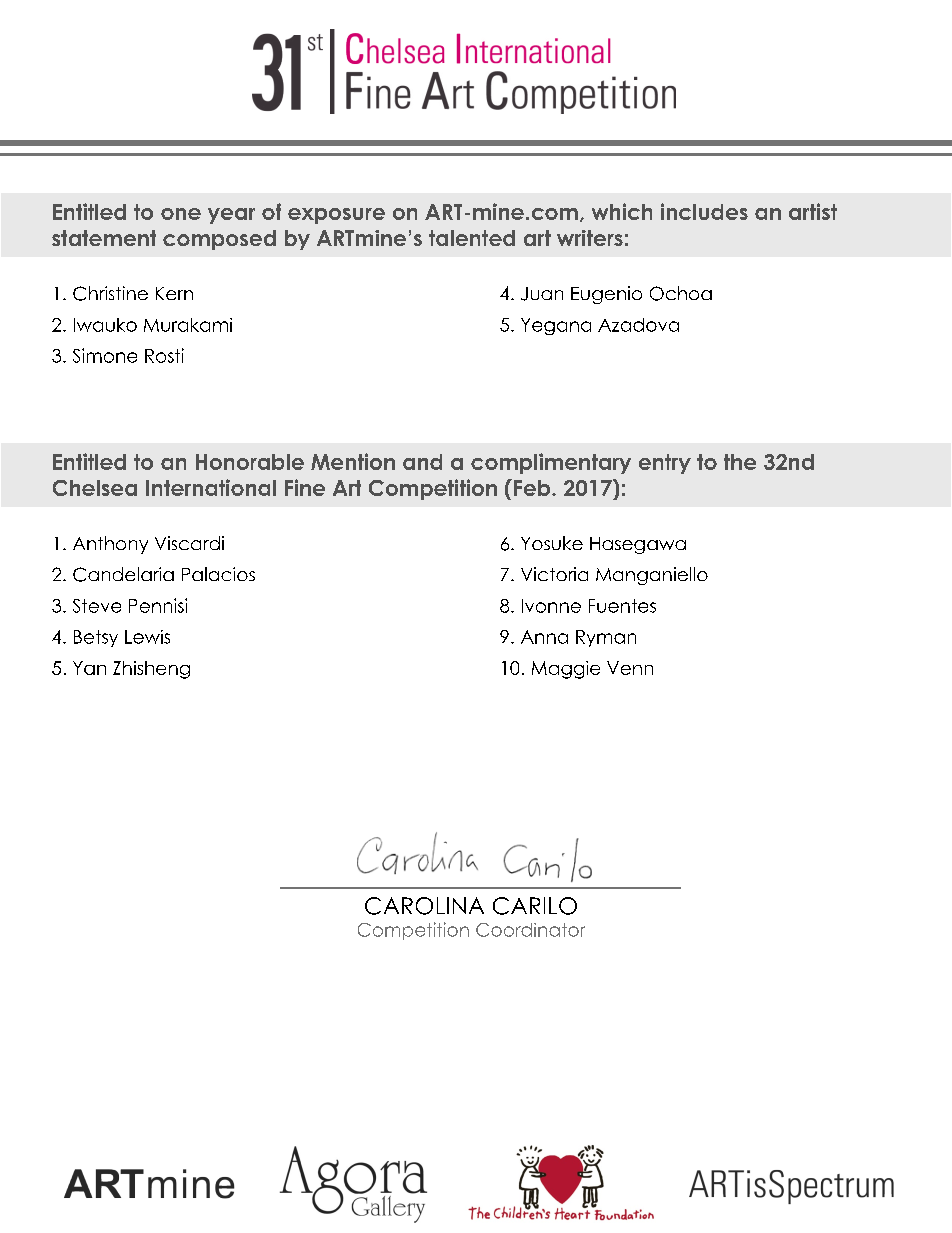 The image size is (952, 1233). I want to click on CAROLINA, so click(424, 906).
